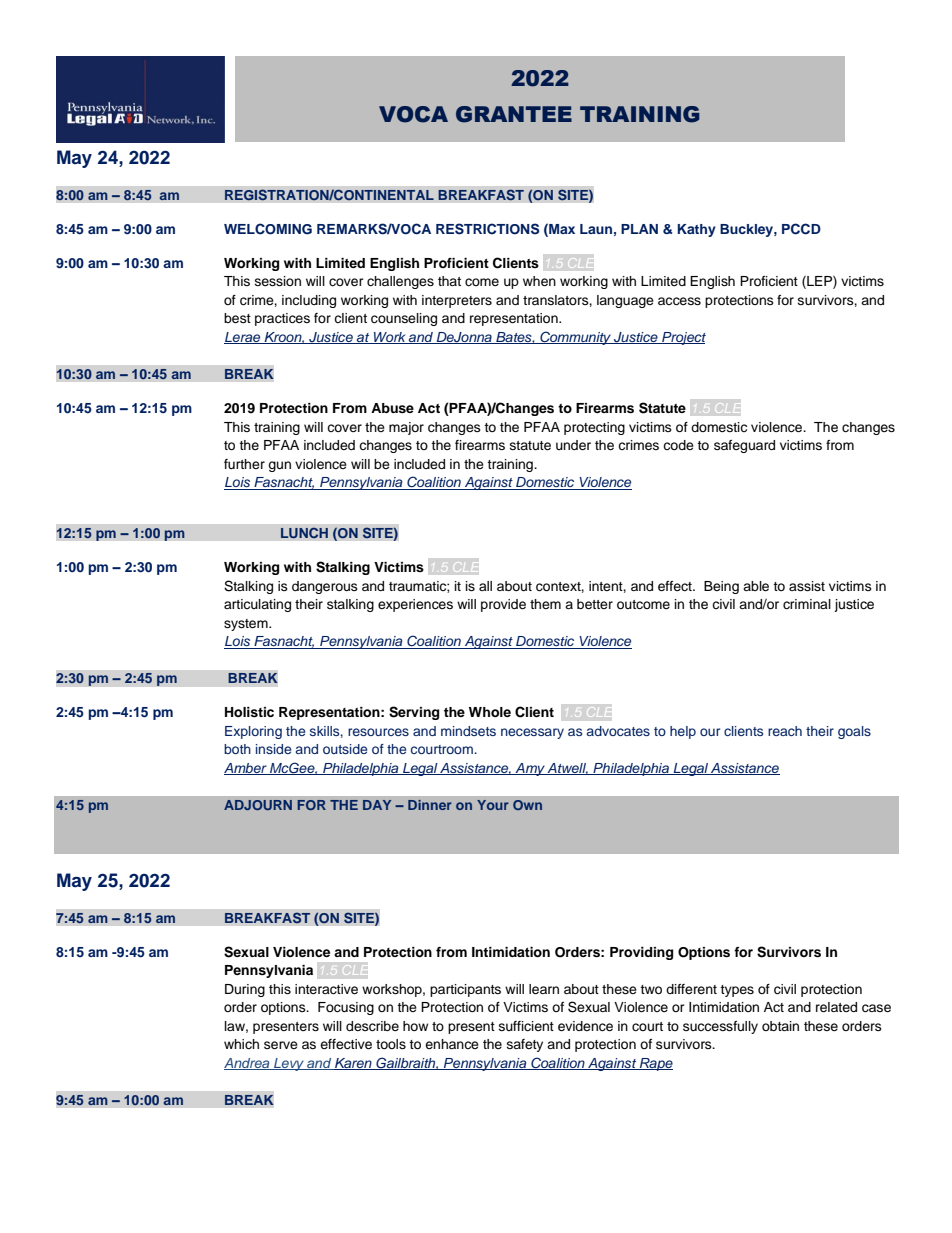 This image has width=952, height=1233. What do you see at coordinates (780, 1026) in the image?
I see `obtain` at bounding box center [780, 1026].
